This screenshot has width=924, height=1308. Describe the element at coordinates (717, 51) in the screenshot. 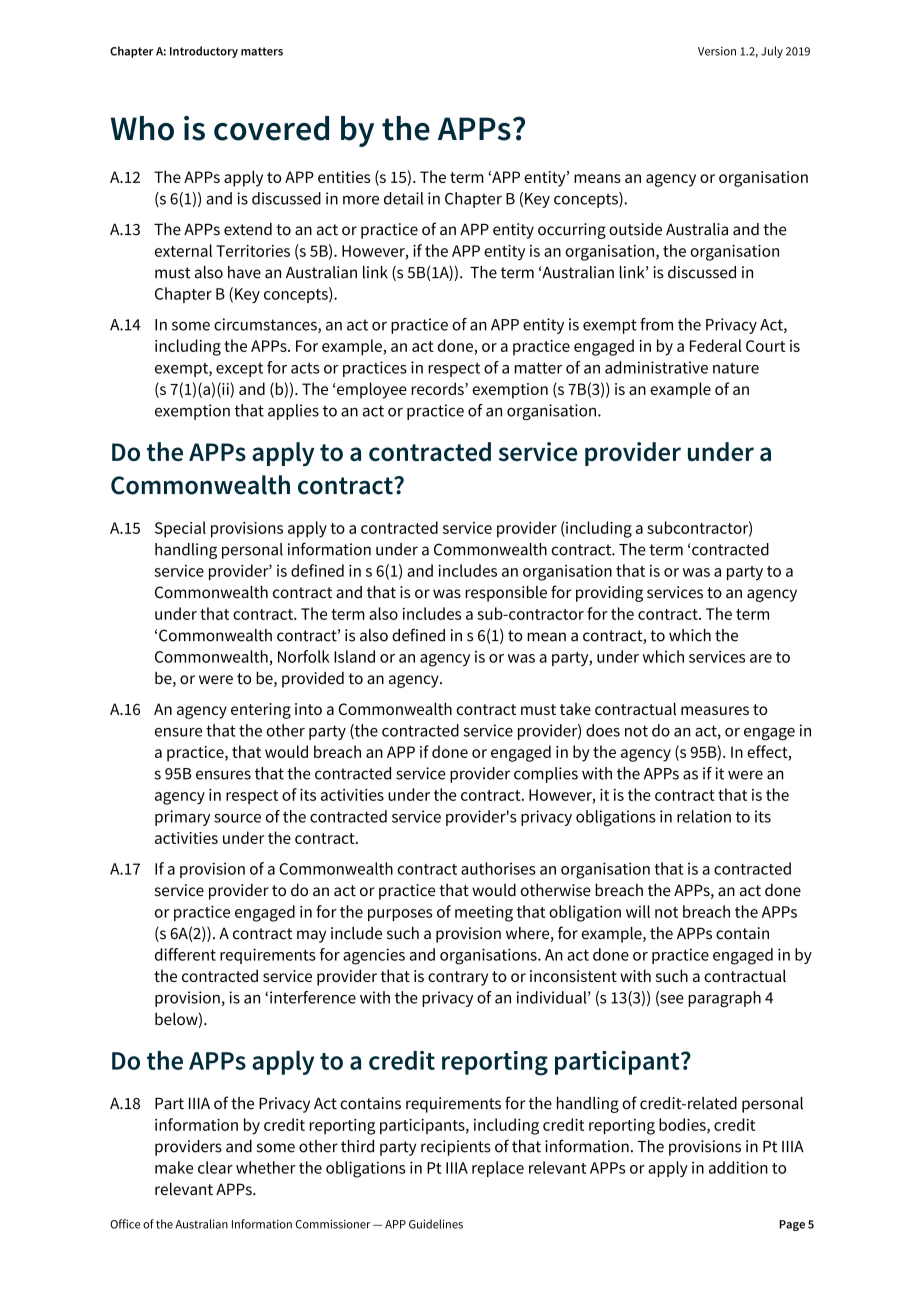

I see `Version` at that location.
